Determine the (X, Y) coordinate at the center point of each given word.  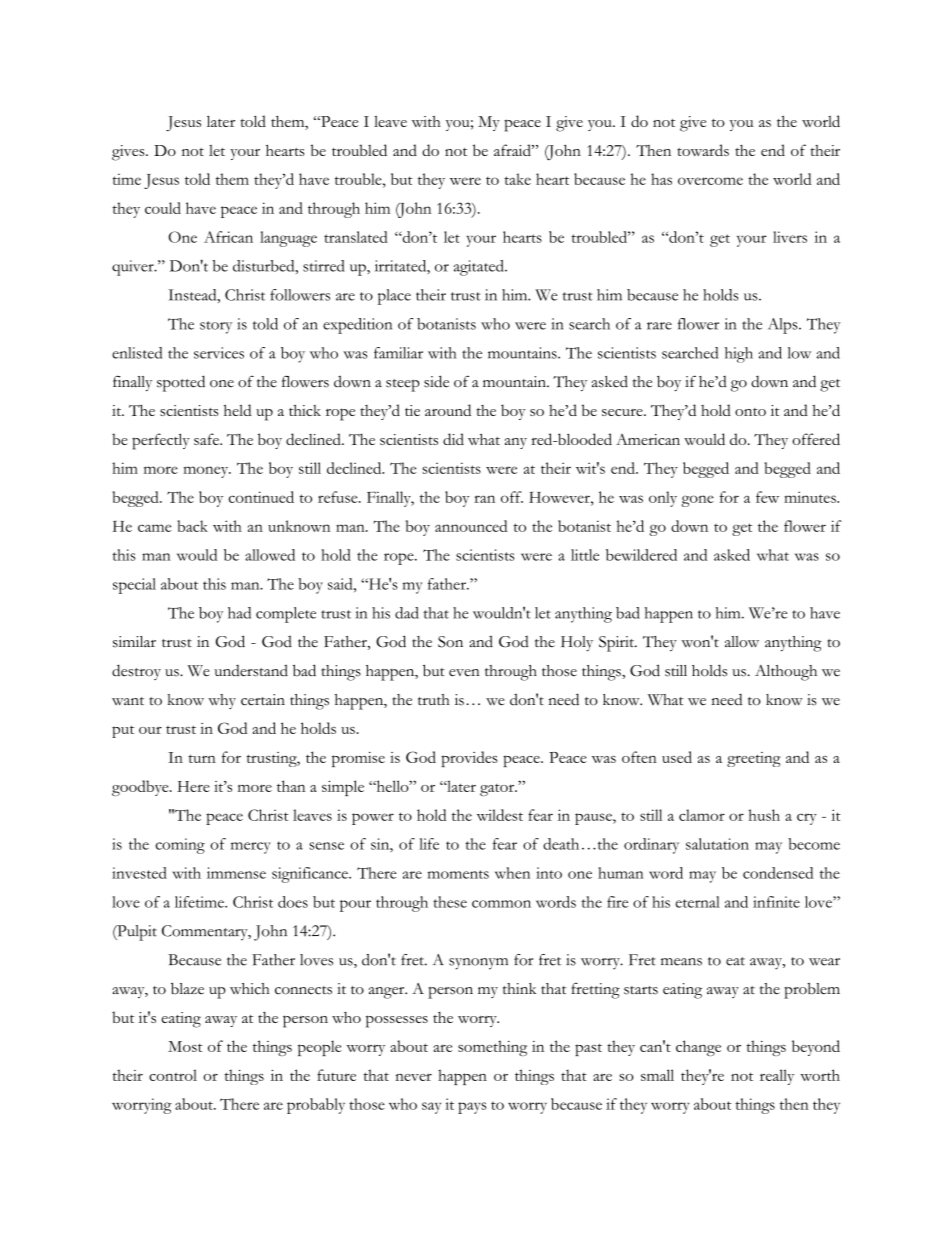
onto (750, 412)
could (163, 208)
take (517, 179)
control (173, 1075)
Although (786, 673)
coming (180, 846)
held (237, 410)
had (239, 613)
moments (458, 874)
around (448, 410)
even (464, 673)
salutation (717, 844)
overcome (710, 181)
